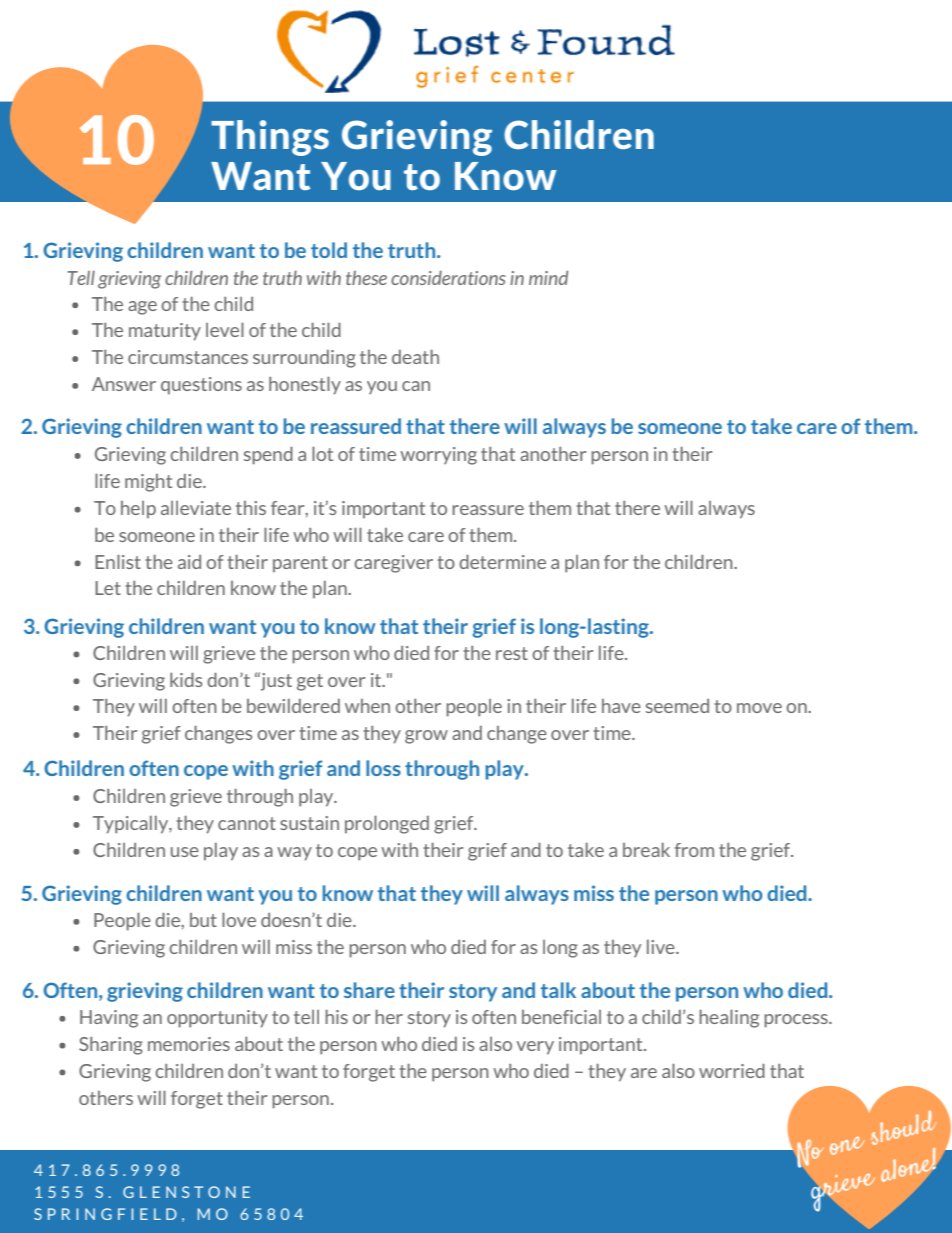  What do you see at coordinates (694, 850) in the document?
I see `from` at bounding box center [694, 850].
